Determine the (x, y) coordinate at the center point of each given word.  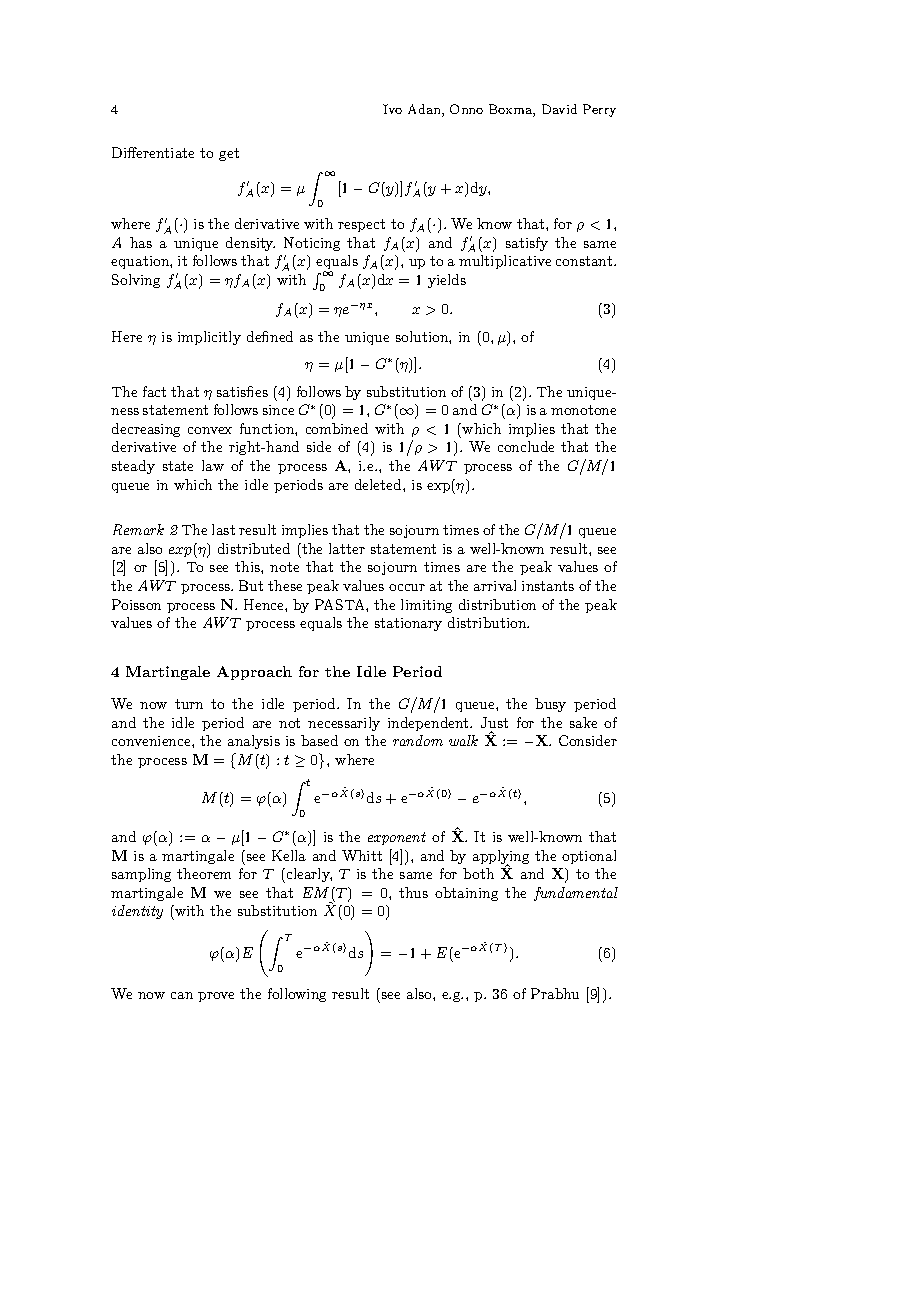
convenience (152, 741)
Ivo (392, 109)
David (559, 109)
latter (347, 548)
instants (548, 586)
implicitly (209, 338)
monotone (583, 410)
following (297, 995)
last (223, 529)
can (182, 995)
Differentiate (153, 152)
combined (337, 428)
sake (583, 722)
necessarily (344, 724)
